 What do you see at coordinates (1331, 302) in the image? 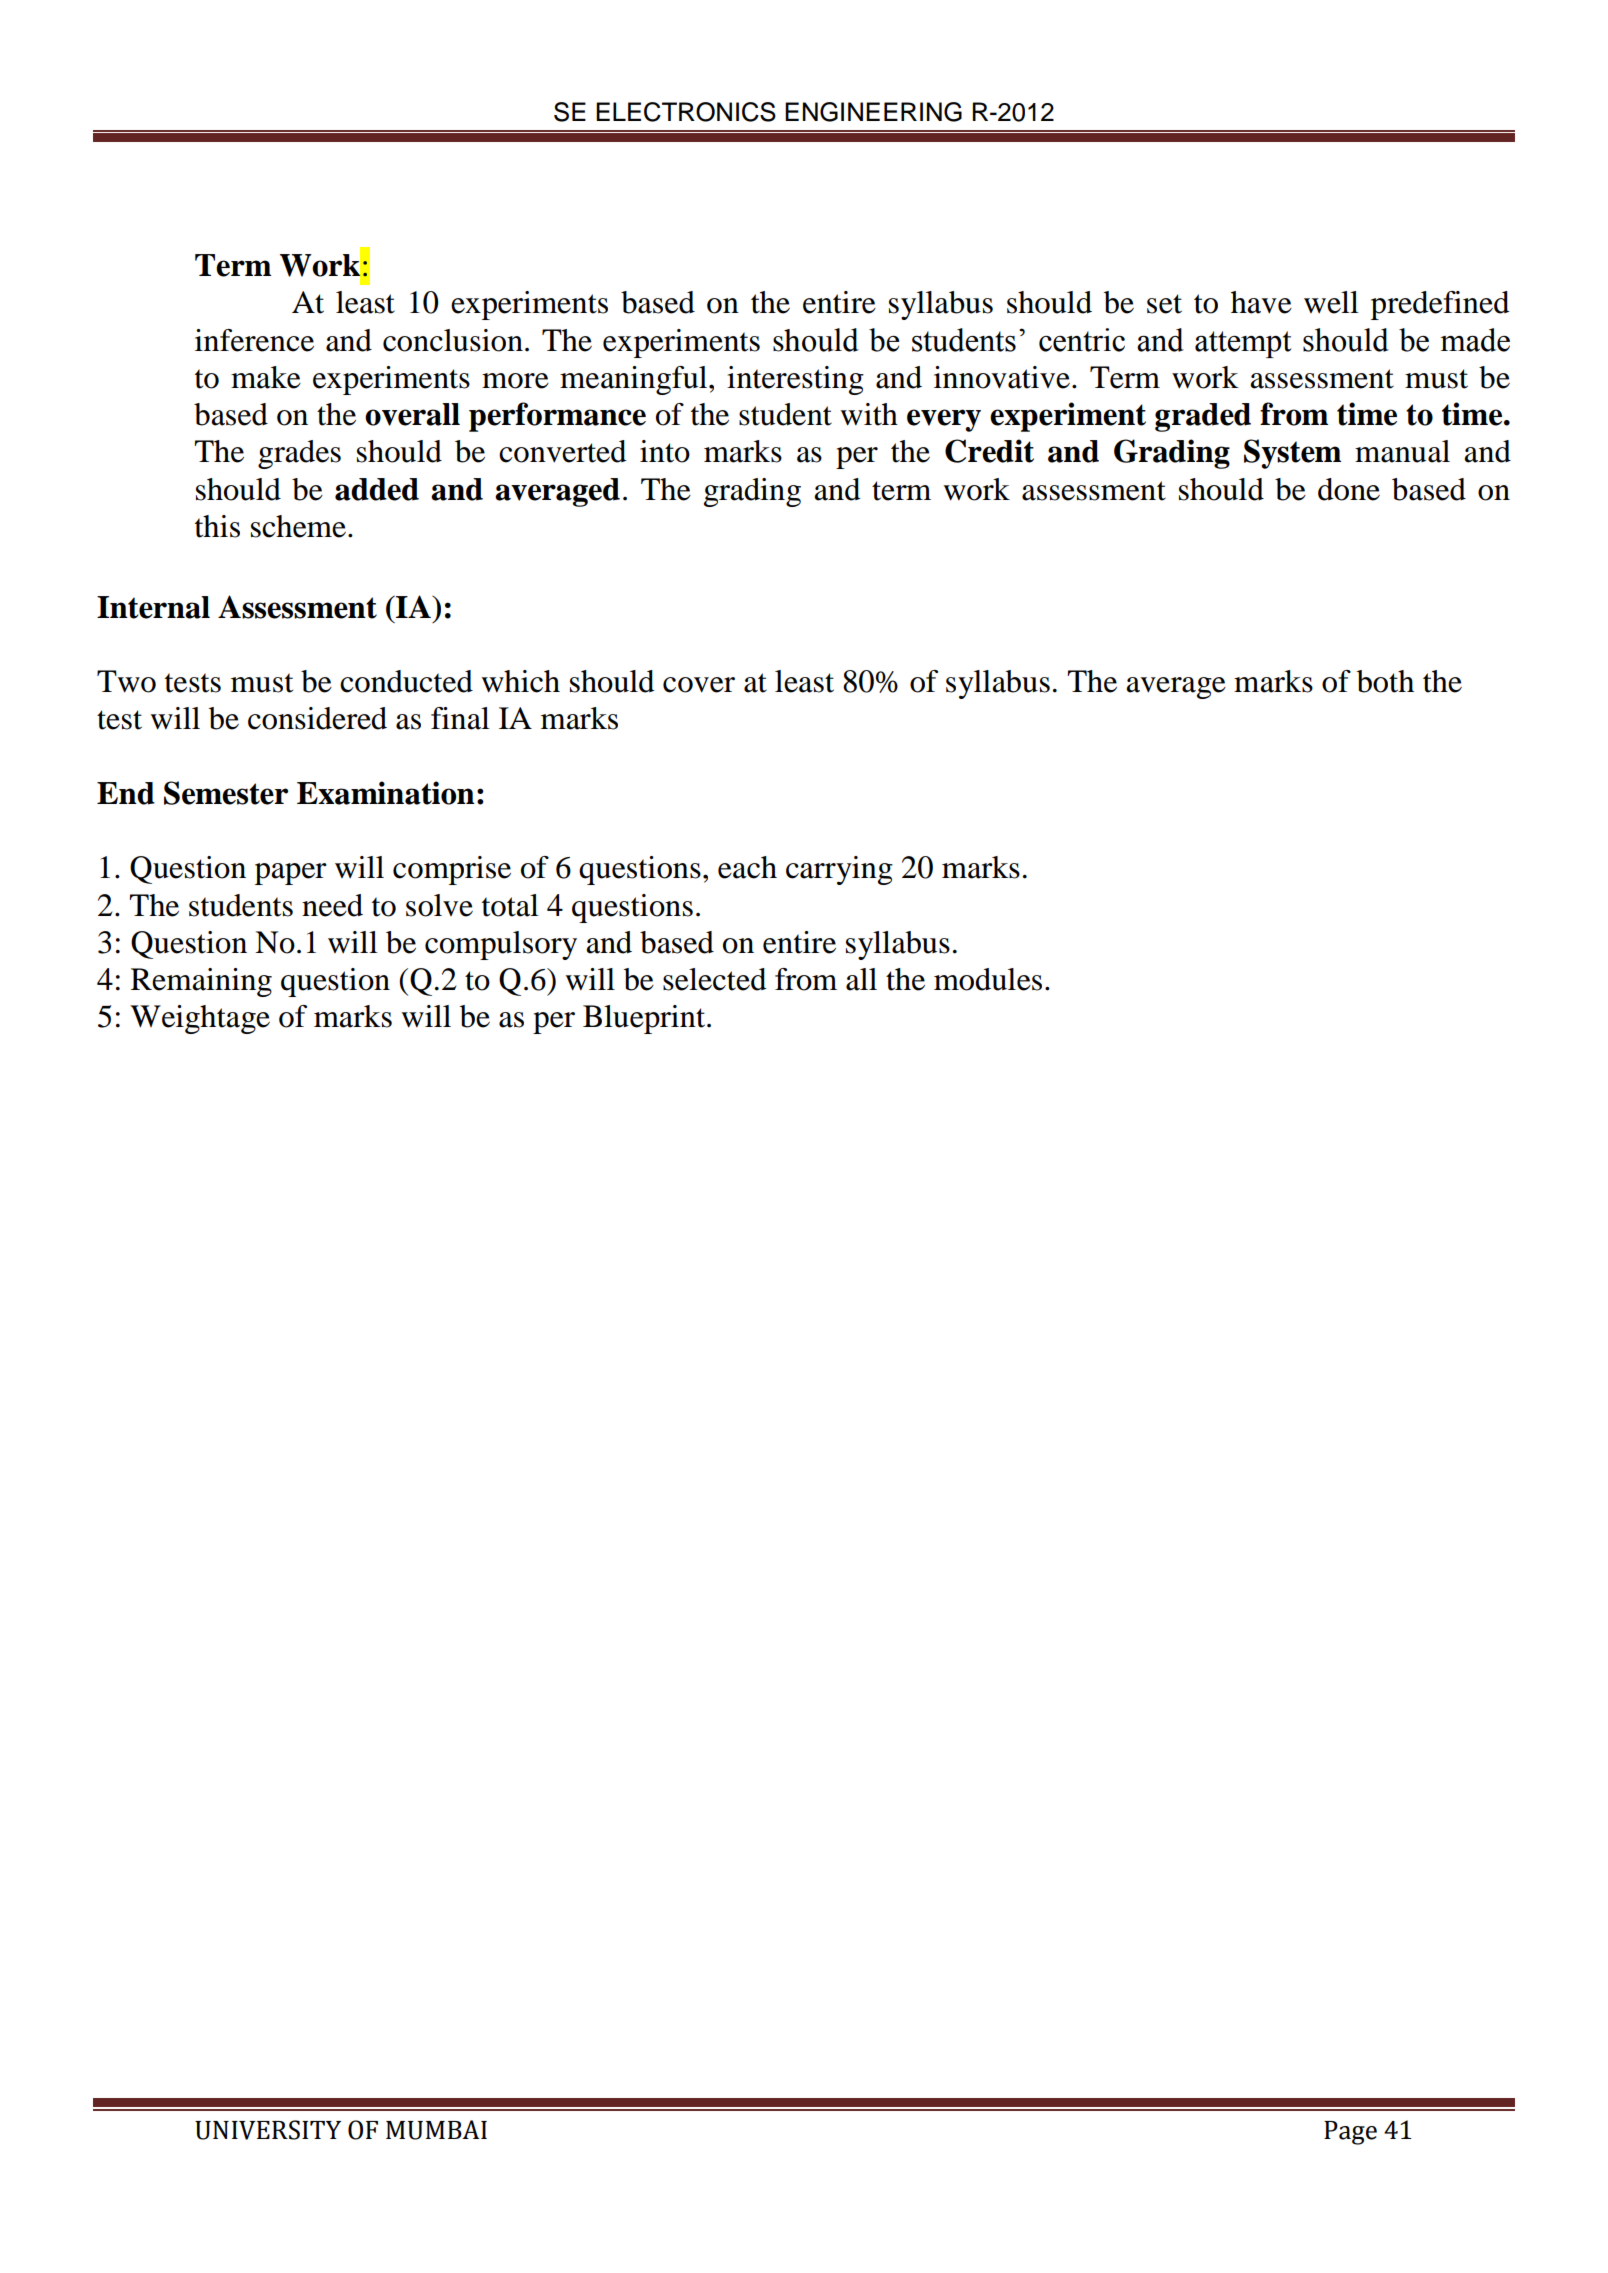
I see `well` at bounding box center [1331, 302].
